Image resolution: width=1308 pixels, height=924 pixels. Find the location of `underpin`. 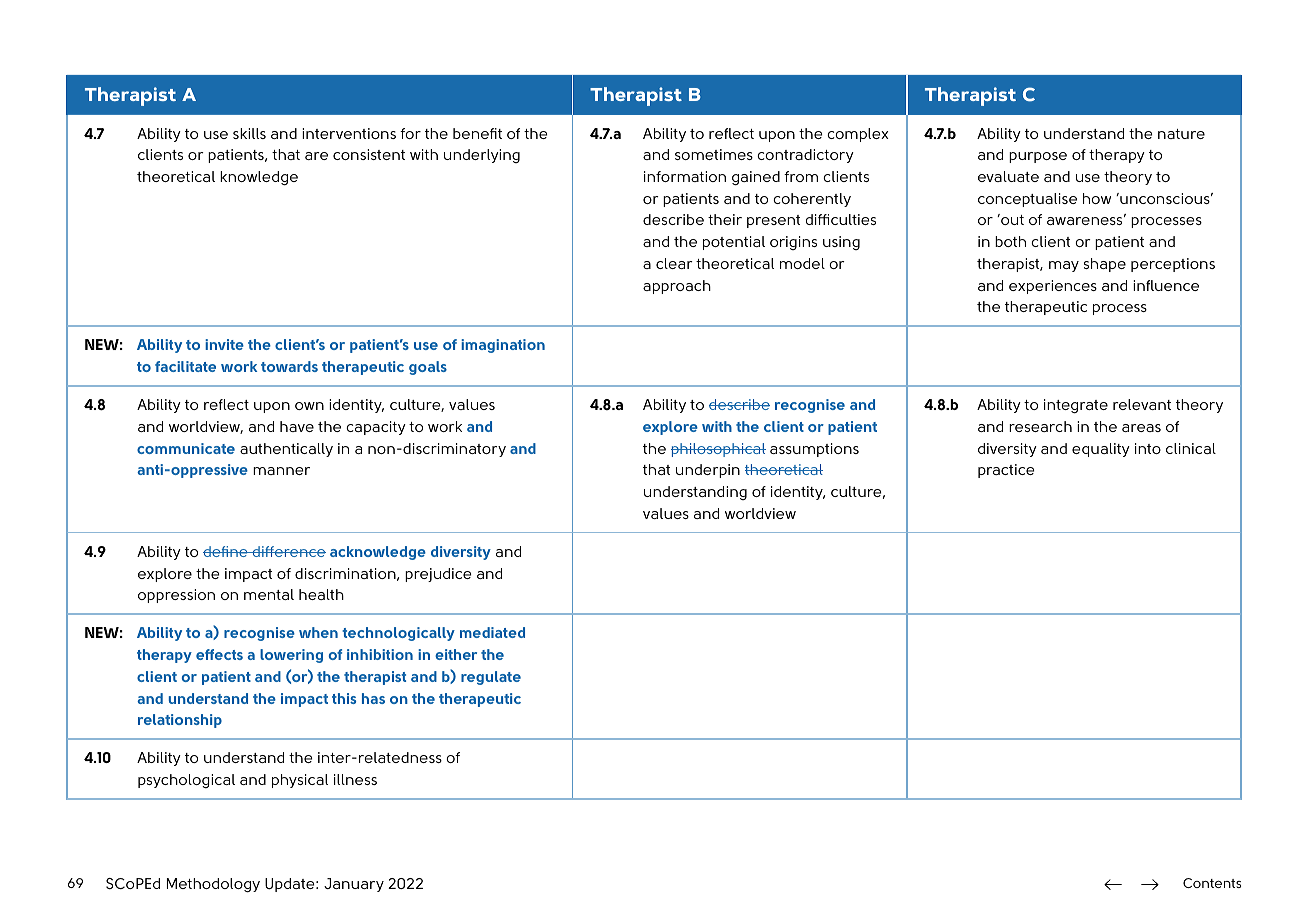

underpin is located at coordinates (708, 471).
